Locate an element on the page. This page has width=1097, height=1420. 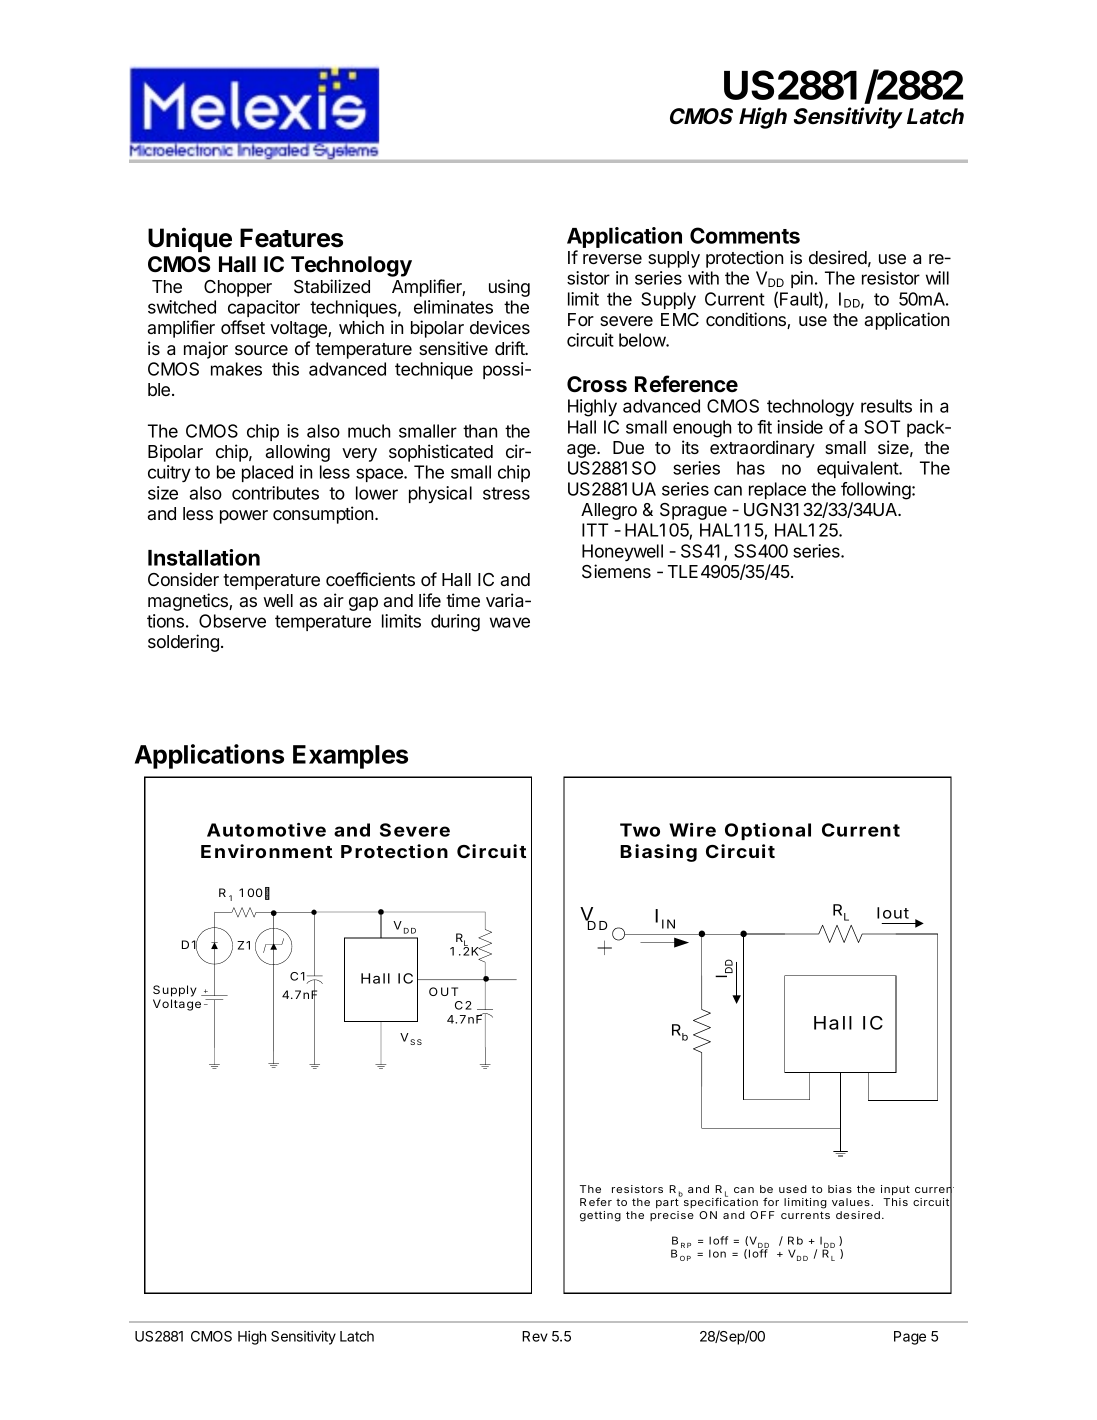
reverse is located at coordinates (612, 259).
